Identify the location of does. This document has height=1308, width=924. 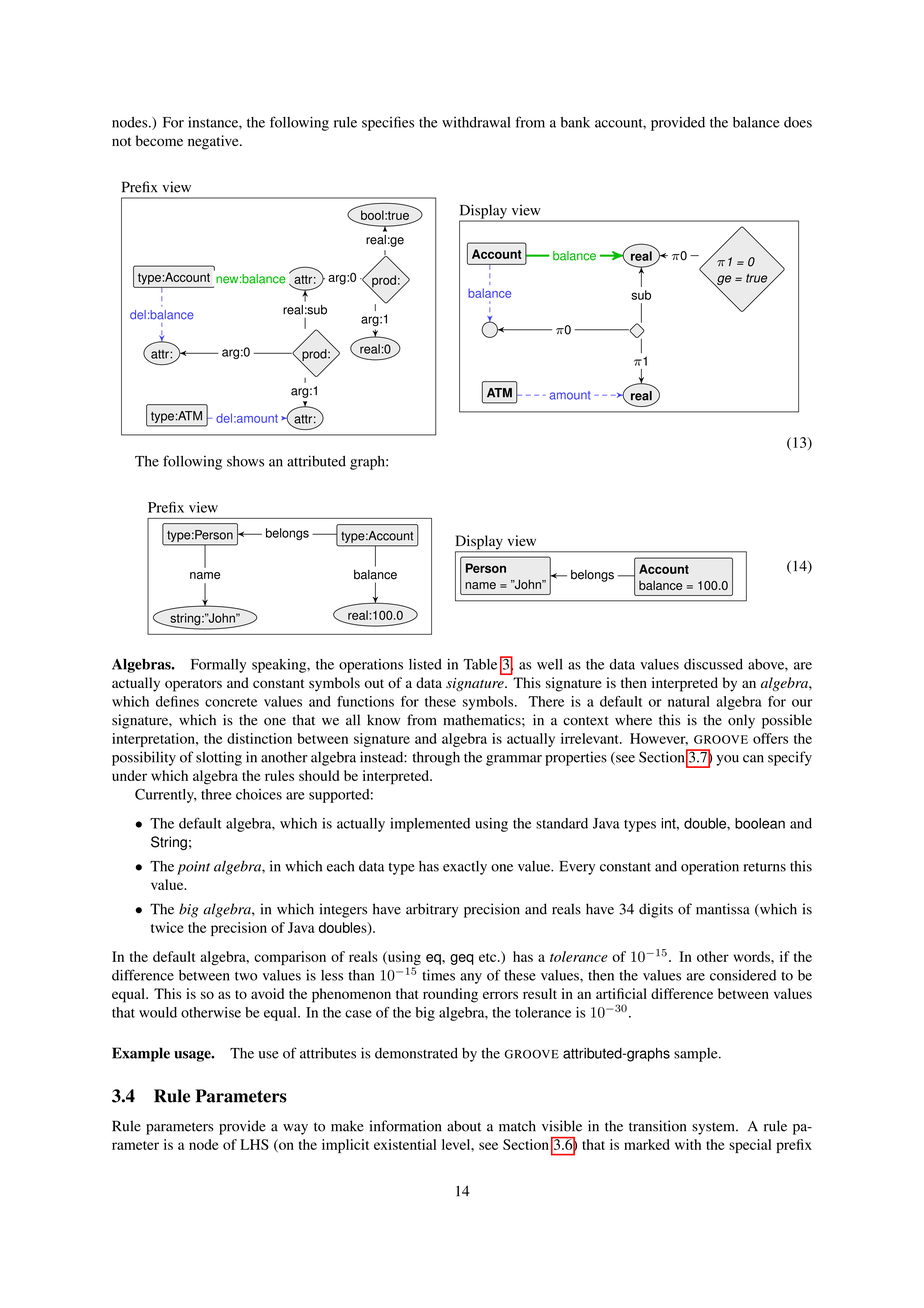
(798, 122).
